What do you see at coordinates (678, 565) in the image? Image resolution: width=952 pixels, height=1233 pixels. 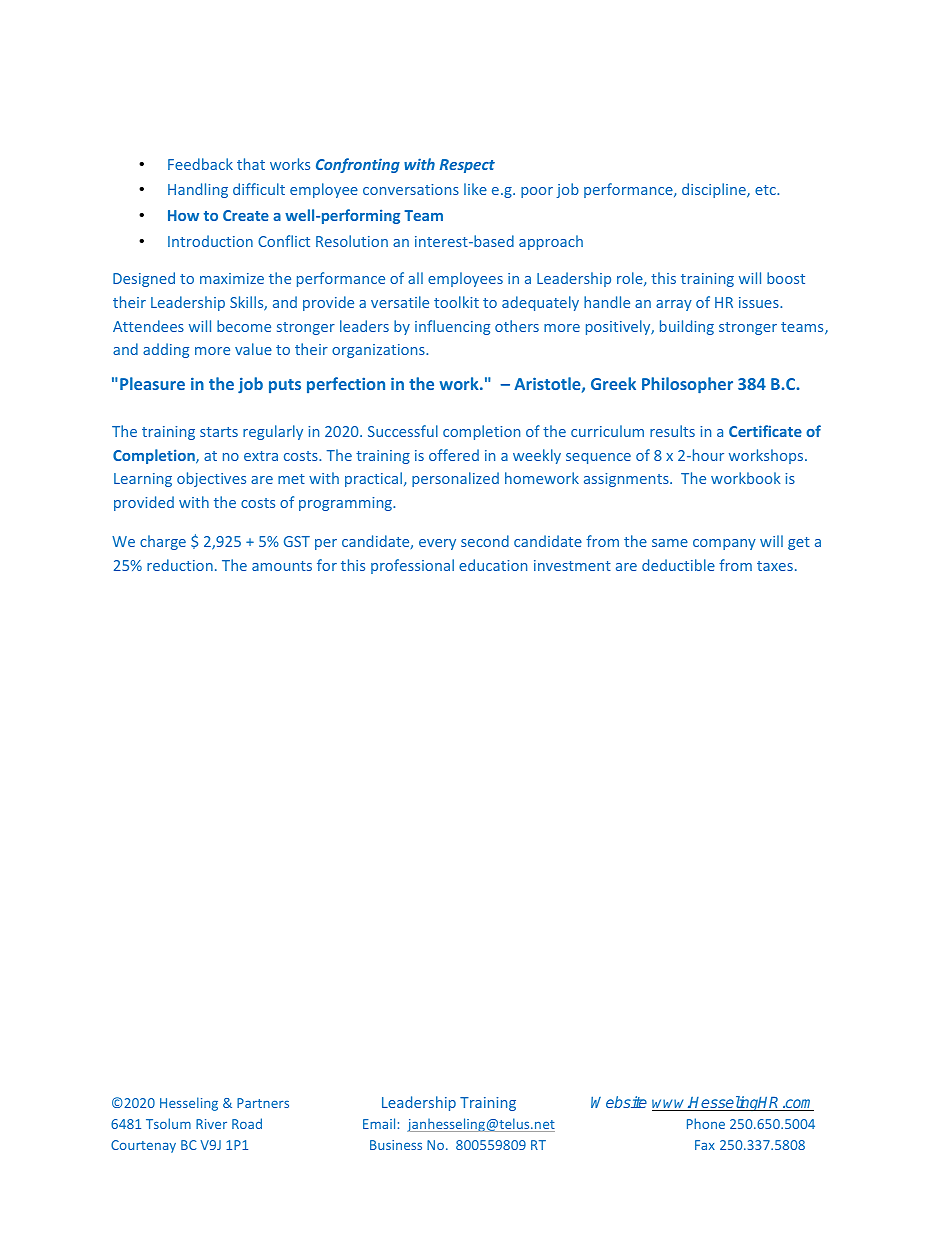 I see `deductible` at bounding box center [678, 565].
